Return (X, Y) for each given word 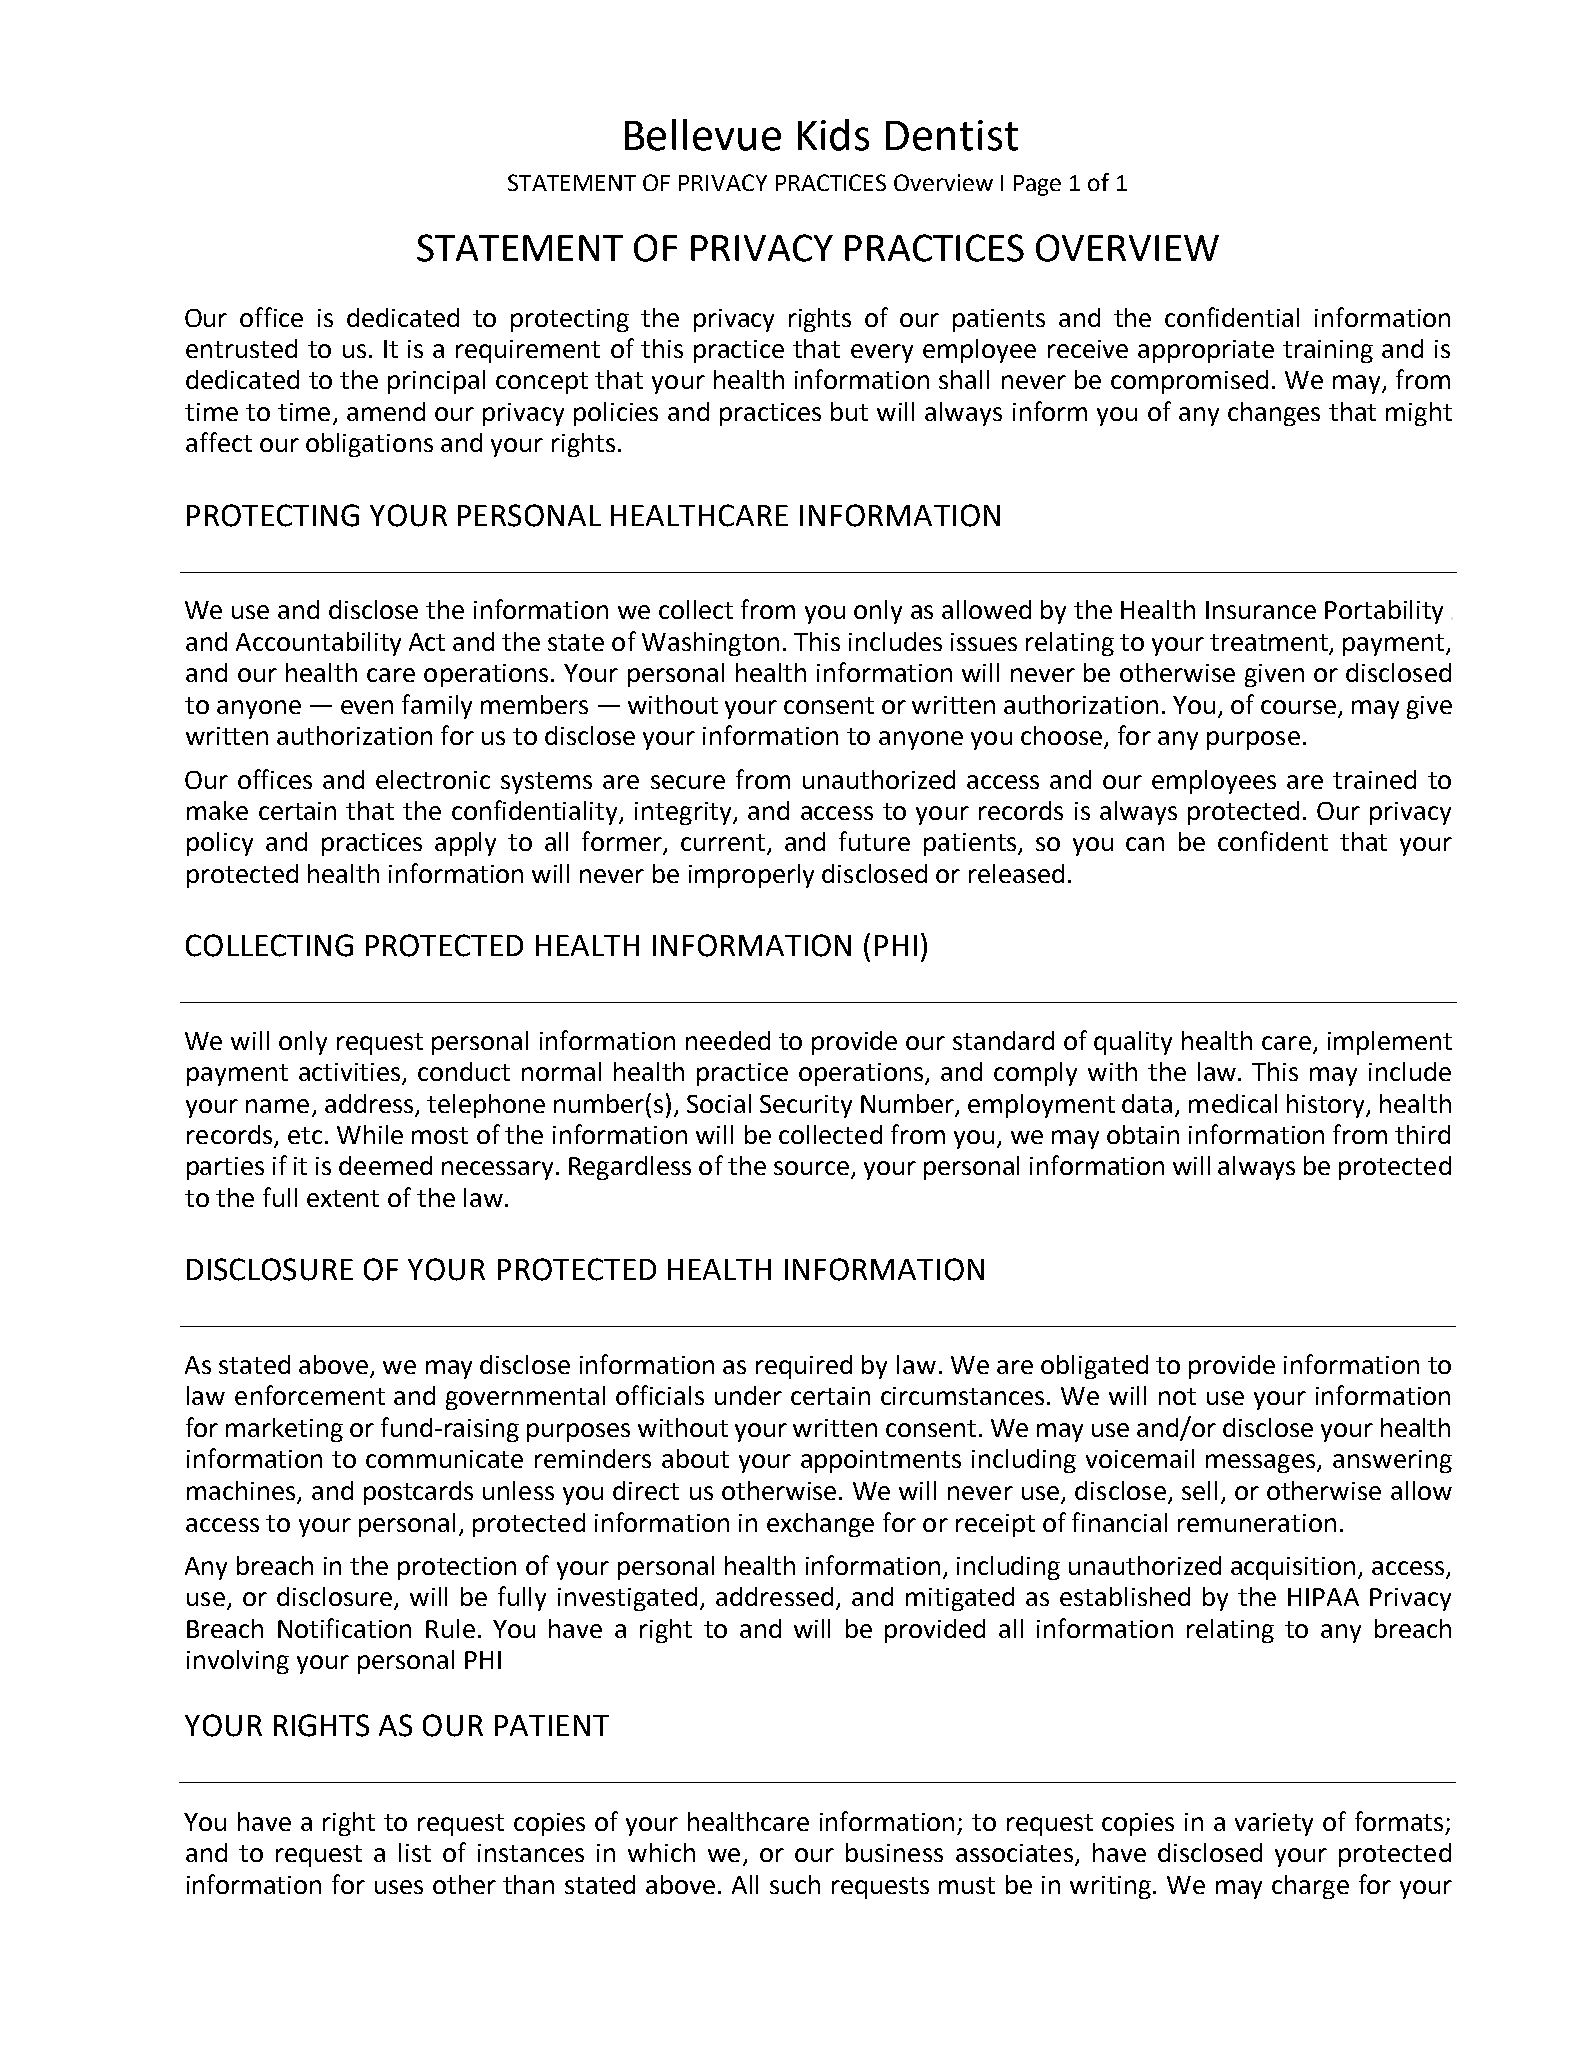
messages (1262, 1463)
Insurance (1261, 610)
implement (1390, 1043)
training (1328, 351)
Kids (833, 135)
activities (351, 1073)
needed (728, 1040)
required (804, 1367)
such (795, 1884)
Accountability (318, 644)
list (415, 1852)
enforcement (310, 1395)
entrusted (241, 348)
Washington (710, 644)
